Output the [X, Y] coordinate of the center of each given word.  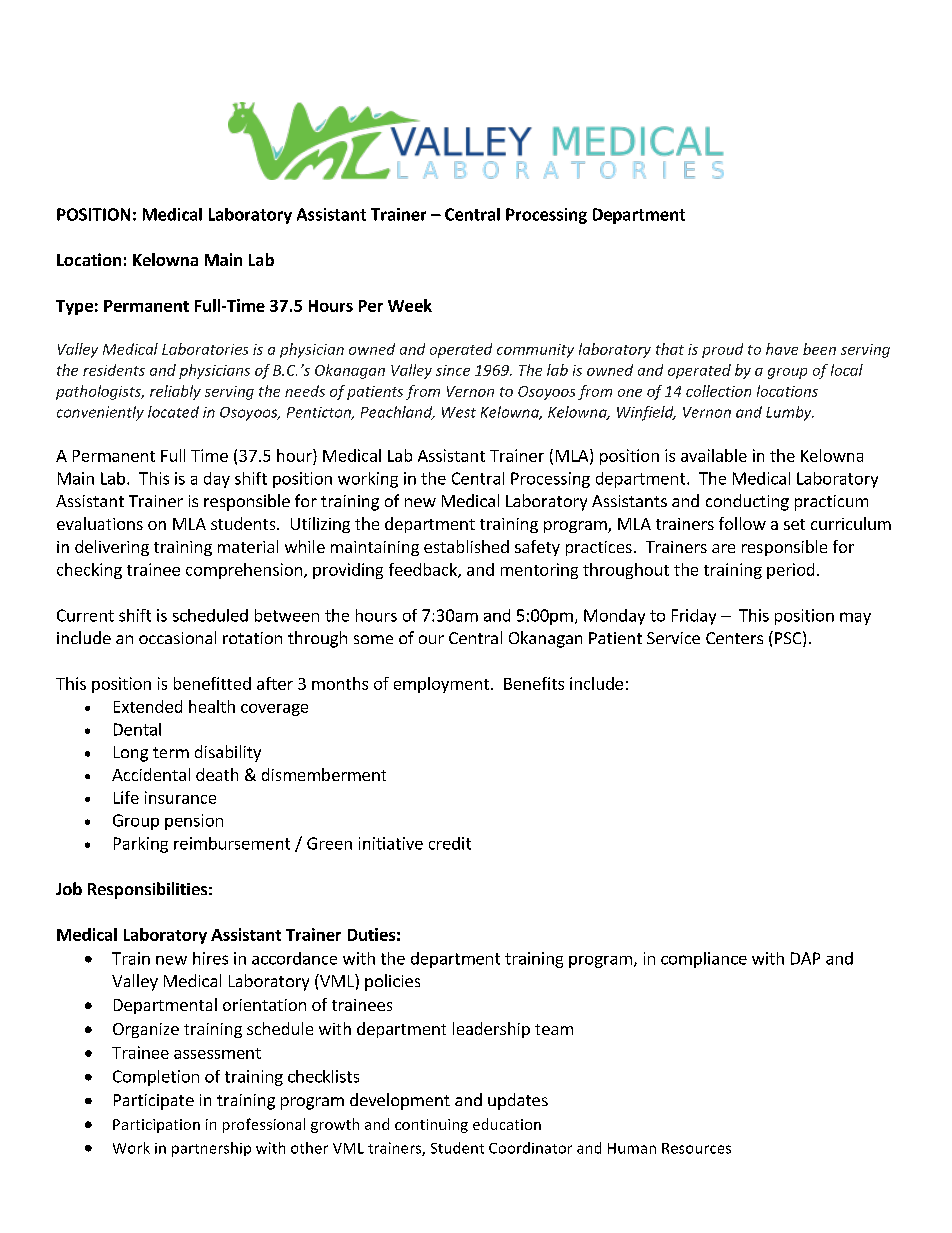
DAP [805, 958]
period [790, 571]
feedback [424, 570]
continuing [431, 1126]
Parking [141, 845]
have [782, 349]
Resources [696, 1148]
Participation [156, 1126]
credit [450, 843]
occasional [177, 637]
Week [410, 305]
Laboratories [205, 349]
